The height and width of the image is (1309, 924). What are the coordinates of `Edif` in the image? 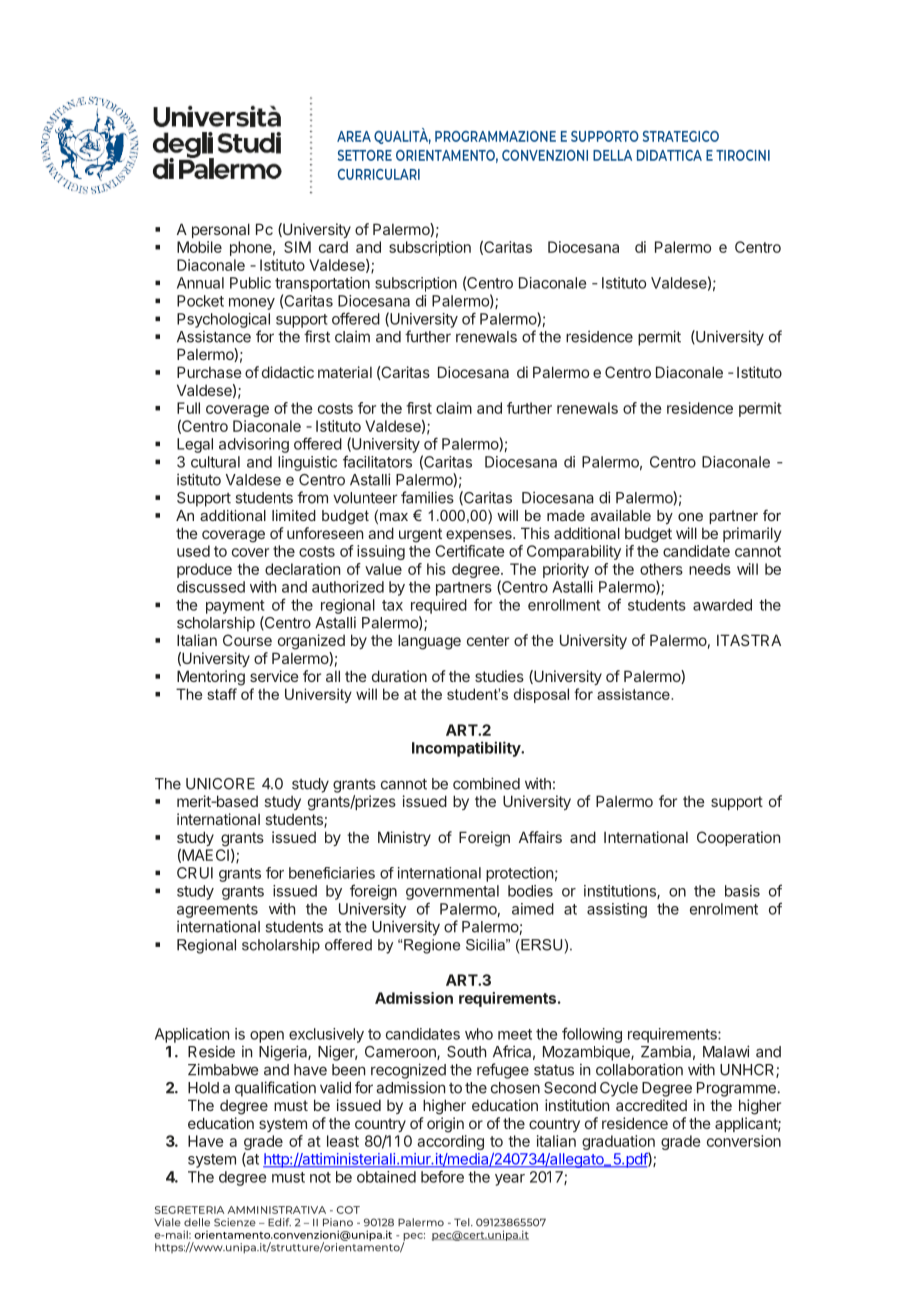 It's located at (279, 1222).
